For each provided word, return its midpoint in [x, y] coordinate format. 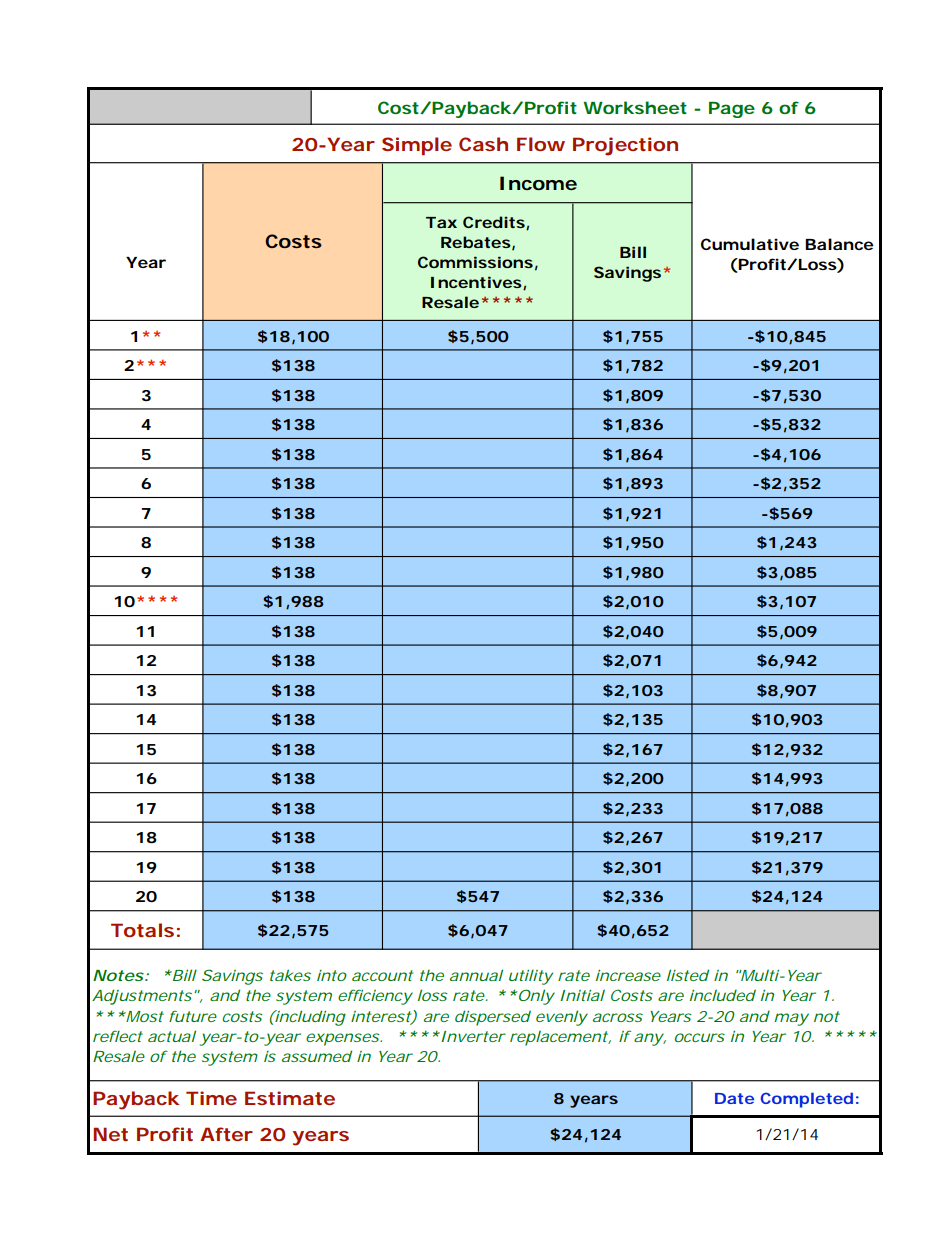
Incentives [476, 282]
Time [211, 1098]
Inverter [472, 1036]
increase [628, 975]
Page [732, 110]
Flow [541, 144]
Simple [417, 146]
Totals [142, 930]
